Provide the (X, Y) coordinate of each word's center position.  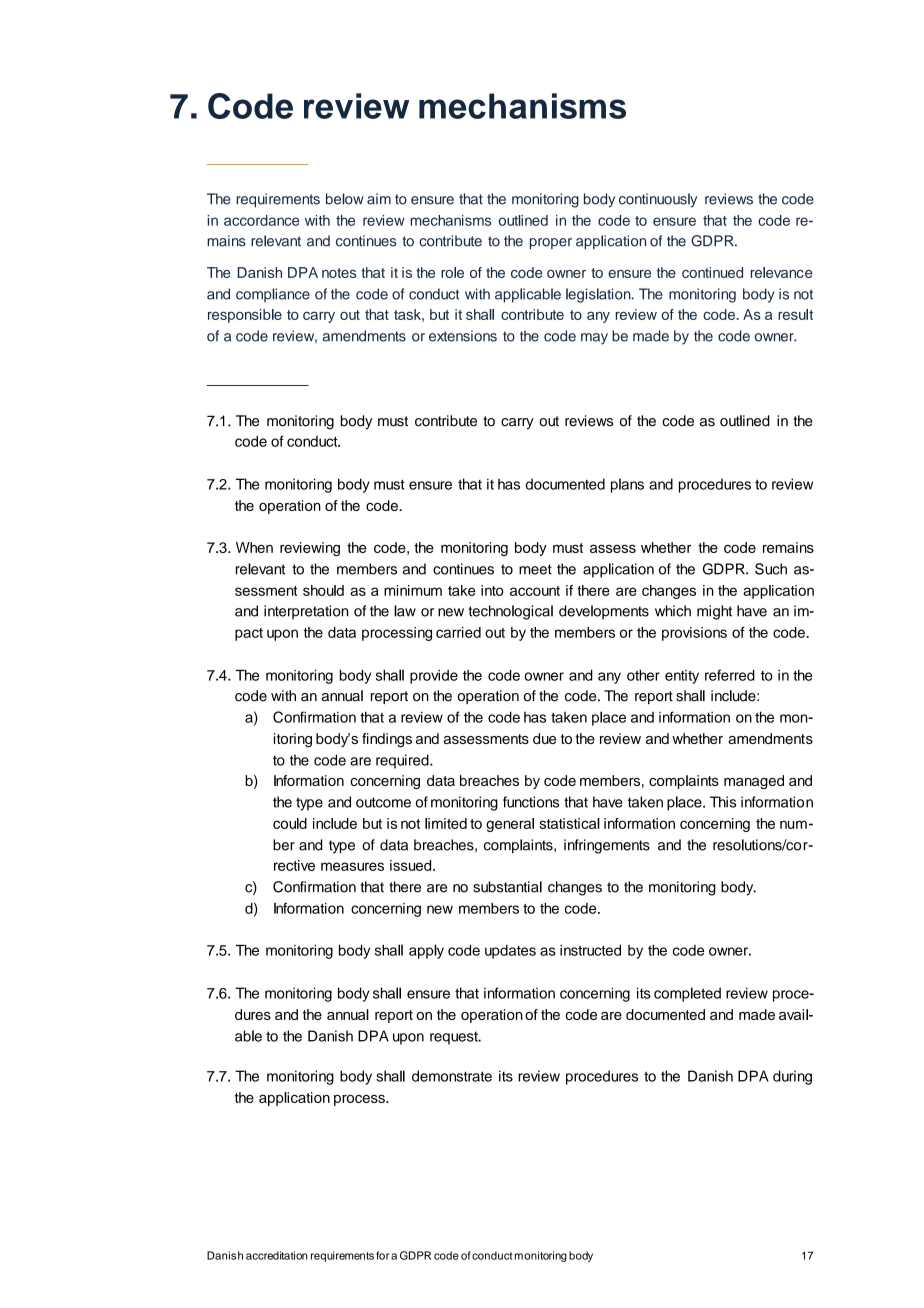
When (254, 547)
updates (510, 952)
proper (551, 243)
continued (712, 272)
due (544, 738)
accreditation (277, 1255)
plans (627, 486)
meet (535, 569)
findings (387, 740)
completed (687, 994)
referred (730, 675)
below (345, 199)
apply (426, 951)
